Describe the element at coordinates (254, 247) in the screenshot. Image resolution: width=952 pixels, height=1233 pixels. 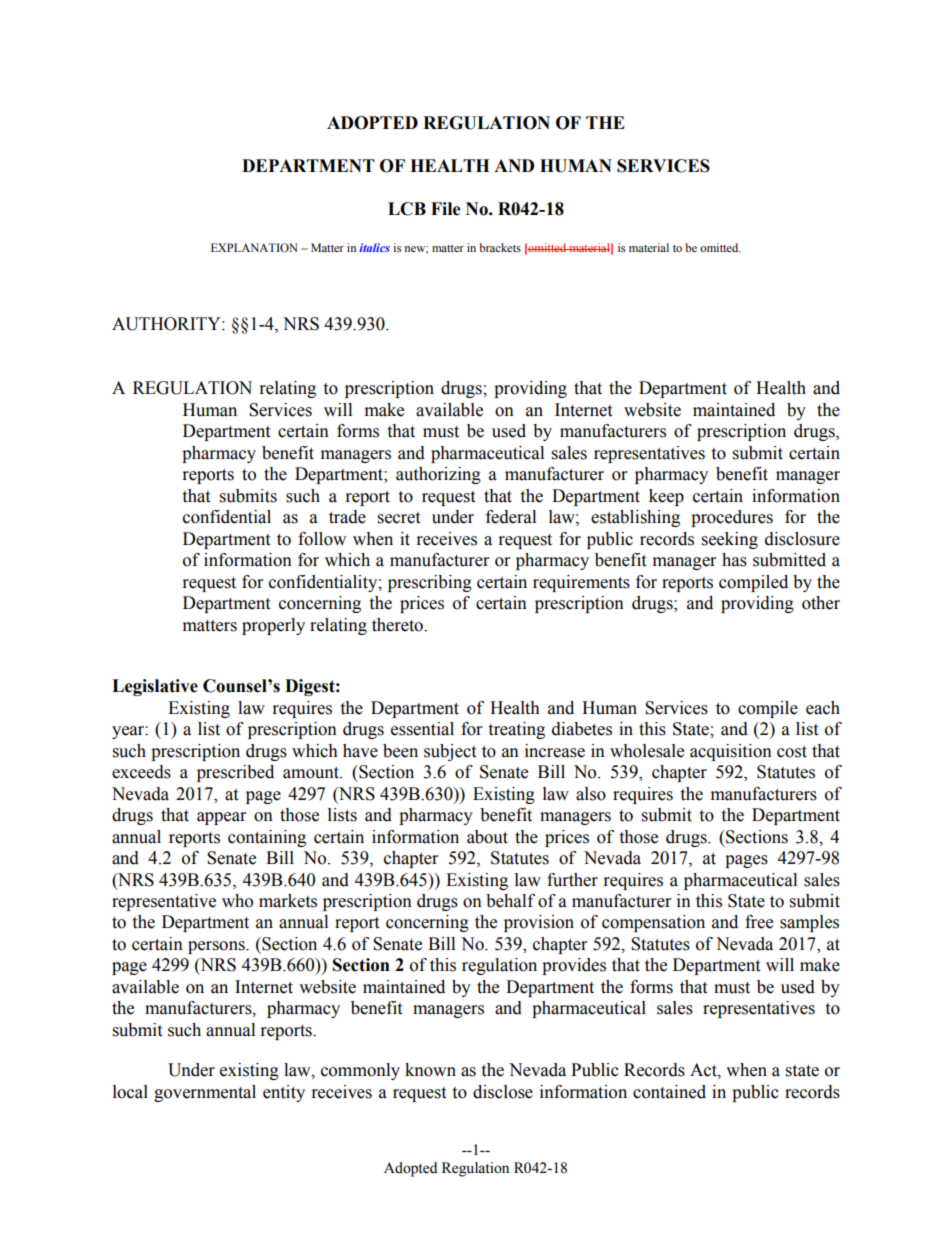
I see `EXPLANATION` at that location.
